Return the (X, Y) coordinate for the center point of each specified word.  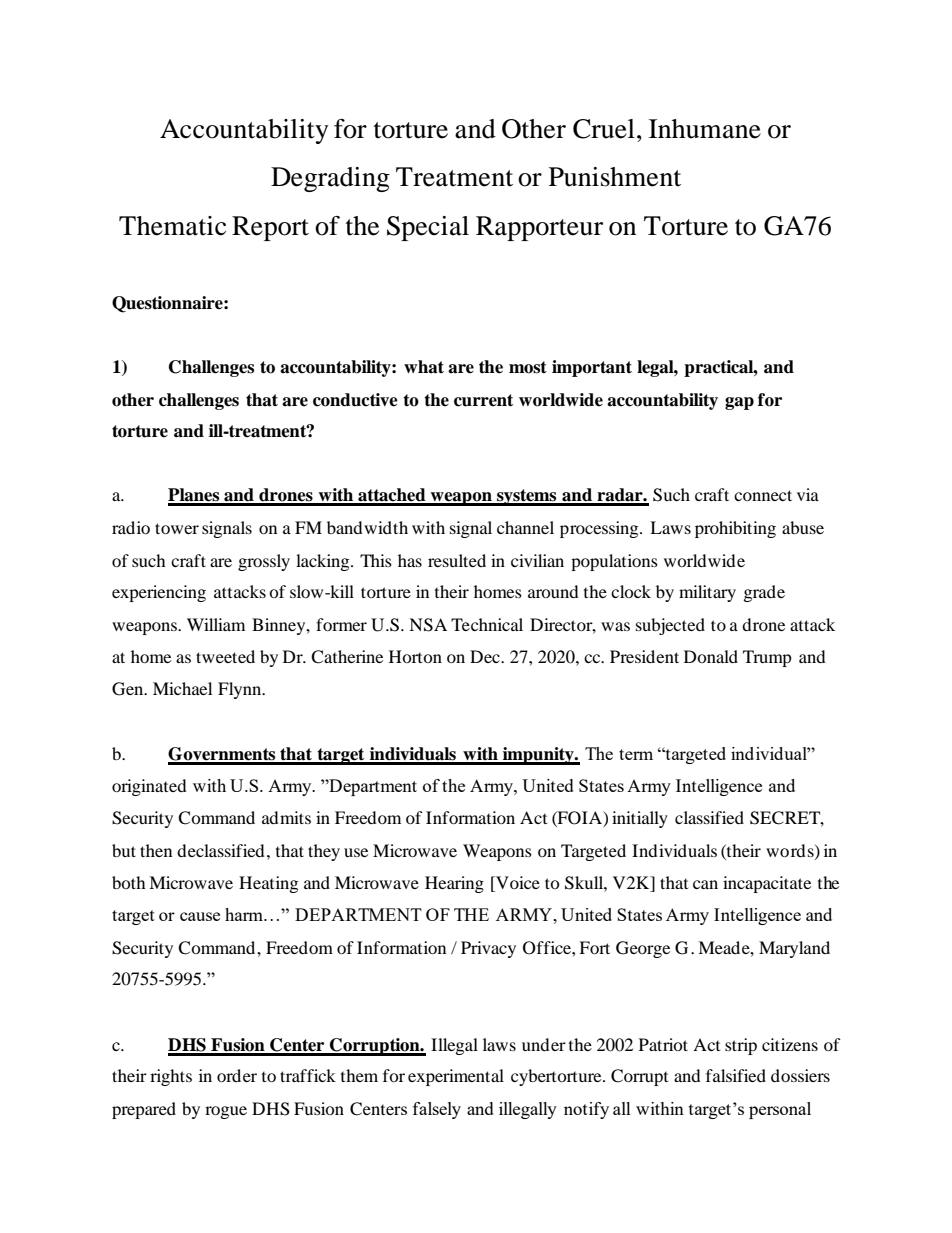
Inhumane (705, 129)
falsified (736, 1075)
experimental (456, 1077)
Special (428, 228)
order (237, 1075)
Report (270, 228)
